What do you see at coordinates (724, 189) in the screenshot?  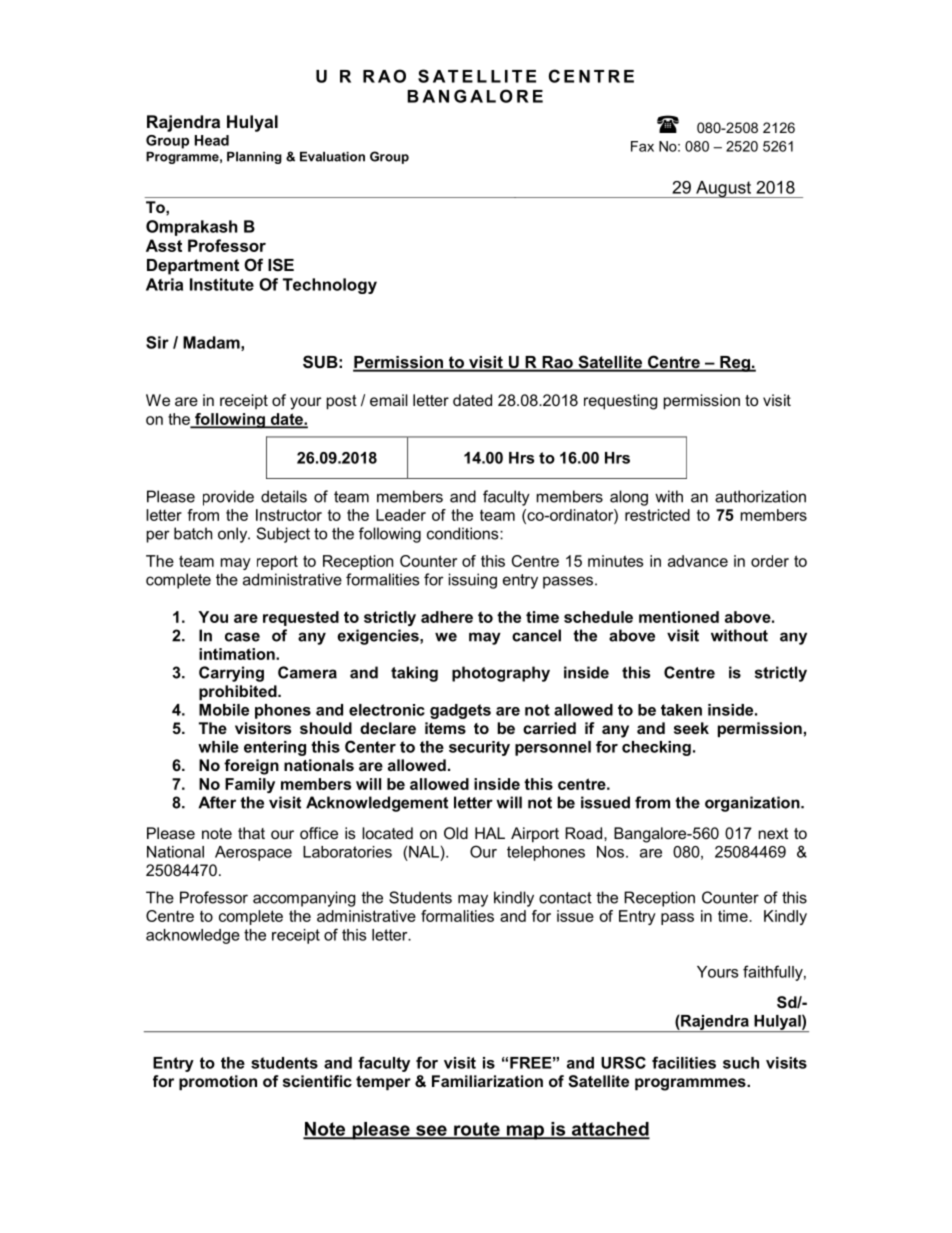 I see `August` at bounding box center [724, 189].
